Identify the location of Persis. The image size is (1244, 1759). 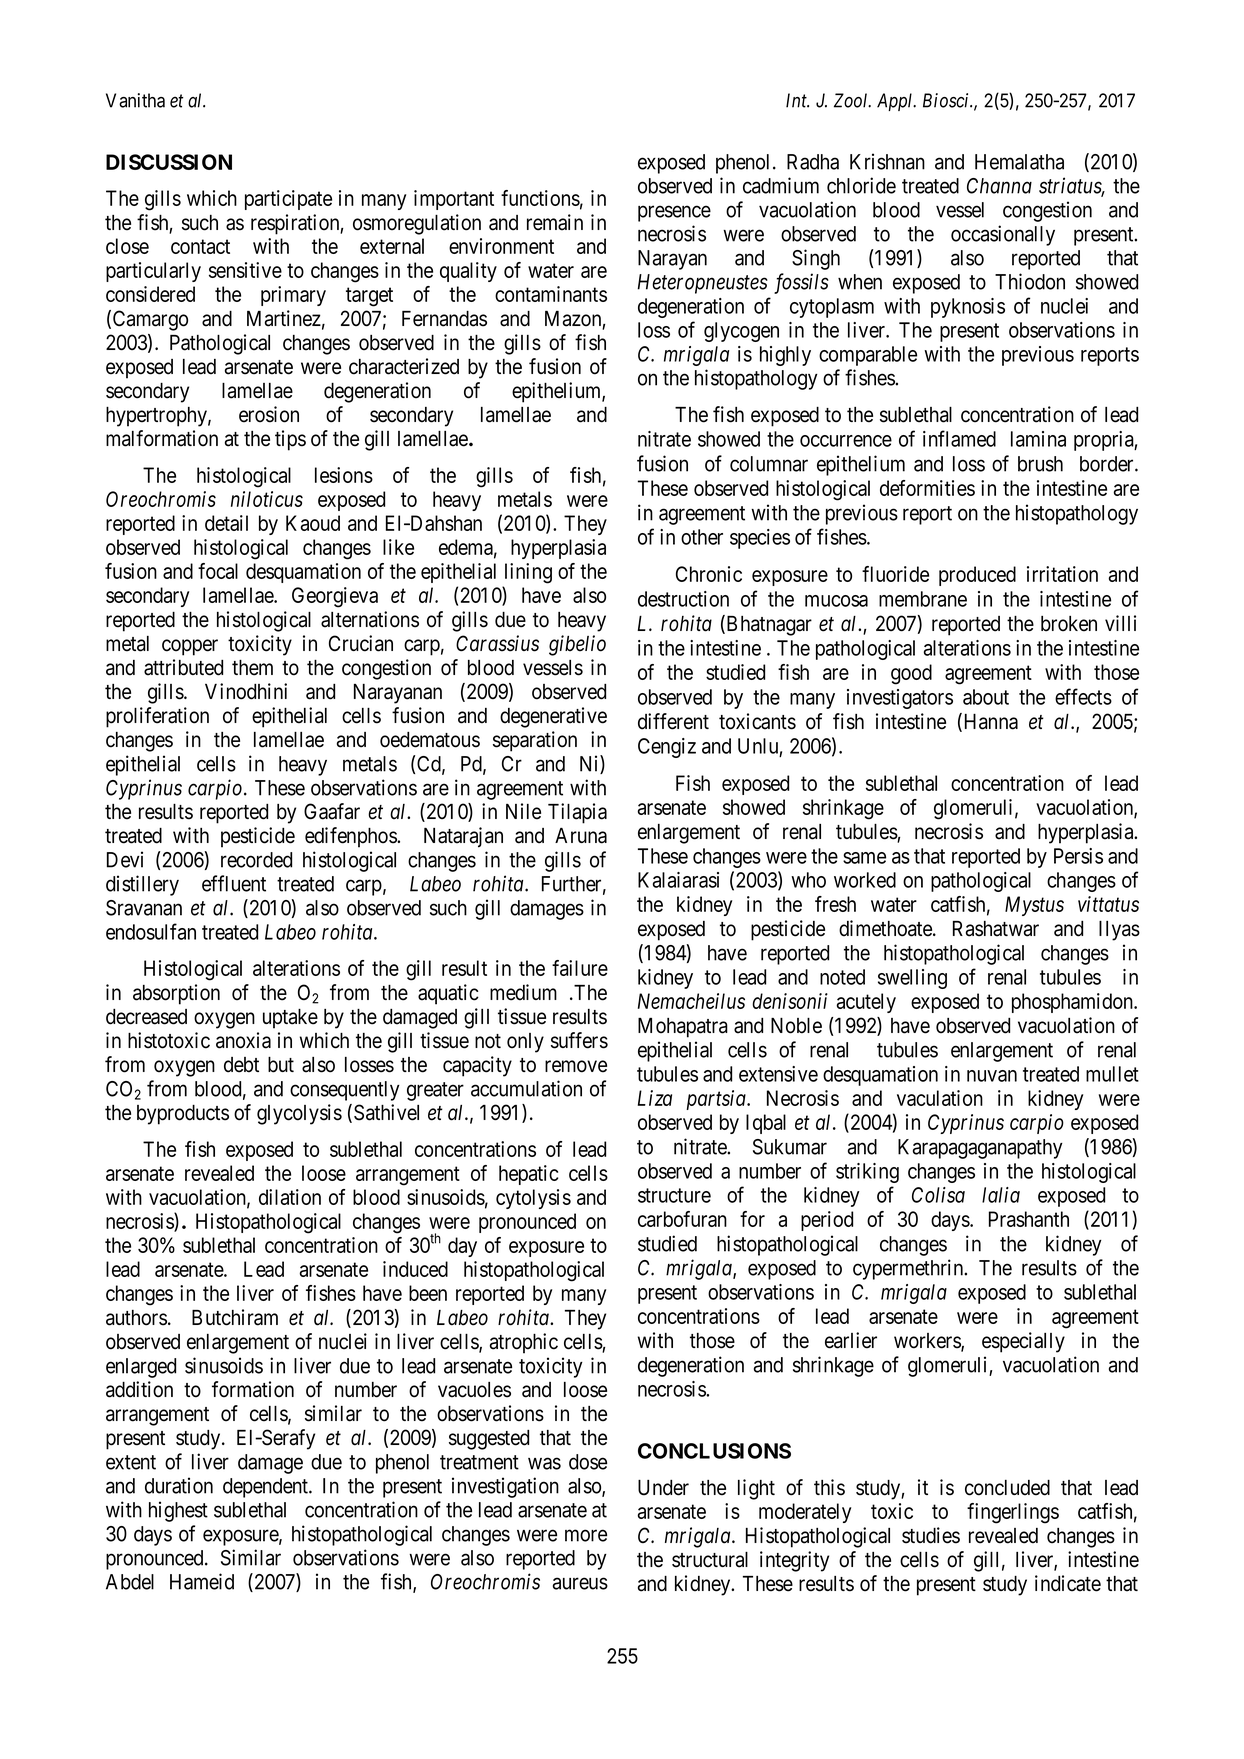
(1078, 856).
